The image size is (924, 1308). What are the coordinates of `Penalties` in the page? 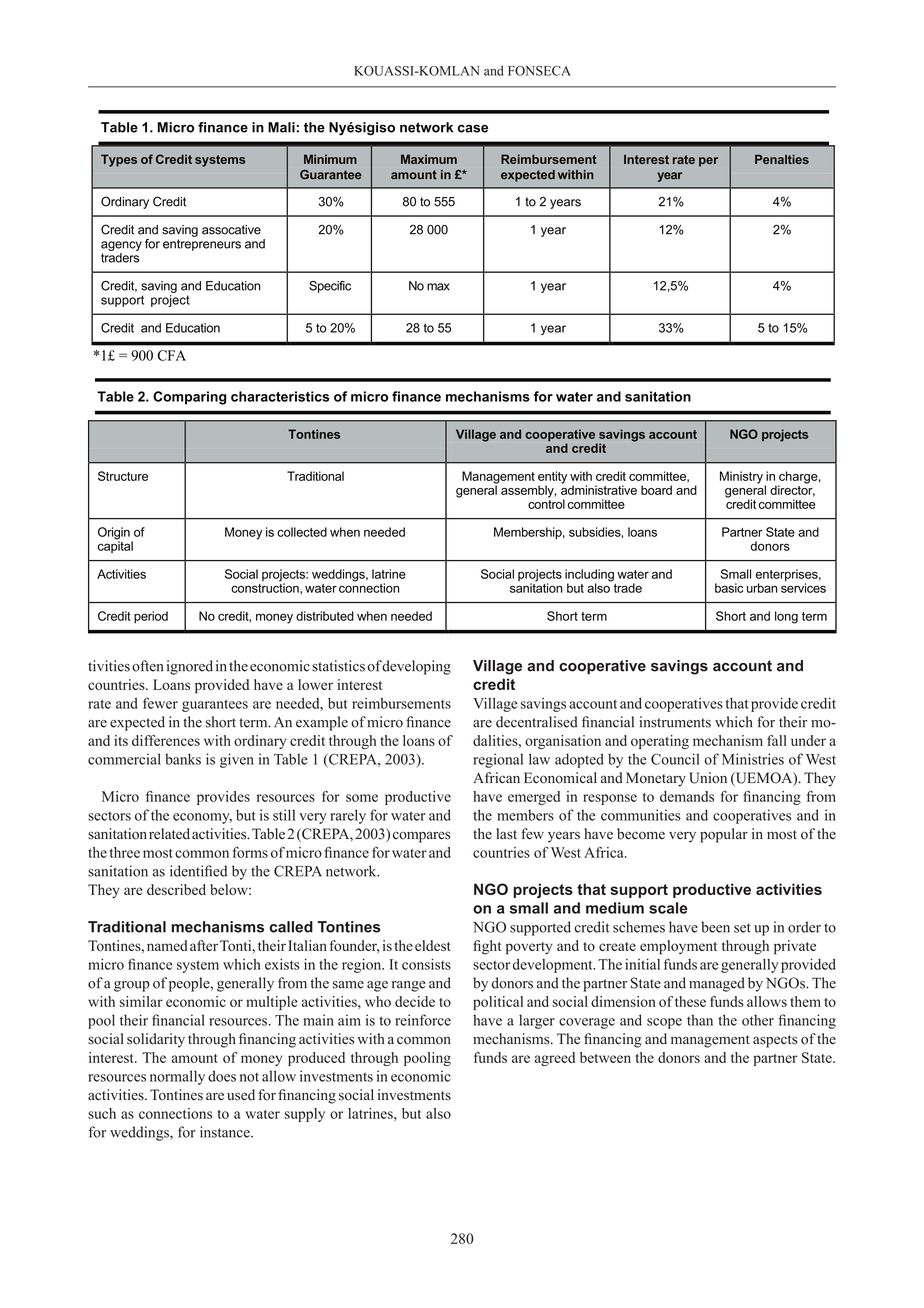 It's located at (782, 159).
